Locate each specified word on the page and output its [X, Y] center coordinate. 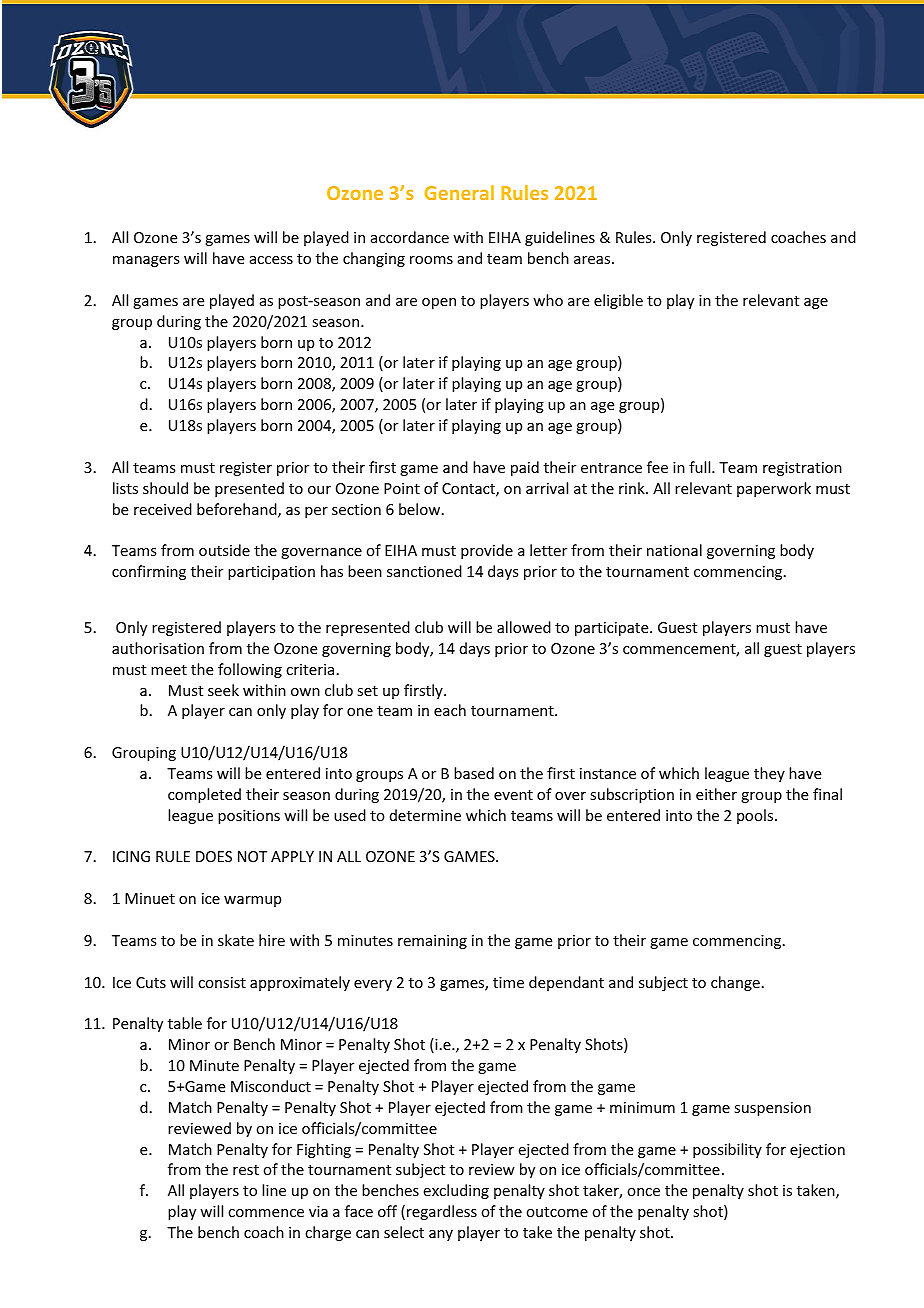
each [450, 710]
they [769, 774]
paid [525, 468]
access [271, 260]
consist [222, 982]
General [459, 192]
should [165, 488]
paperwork [774, 489]
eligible [618, 301]
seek [223, 690]
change [735, 983]
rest [246, 1170]
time [508, 982]
